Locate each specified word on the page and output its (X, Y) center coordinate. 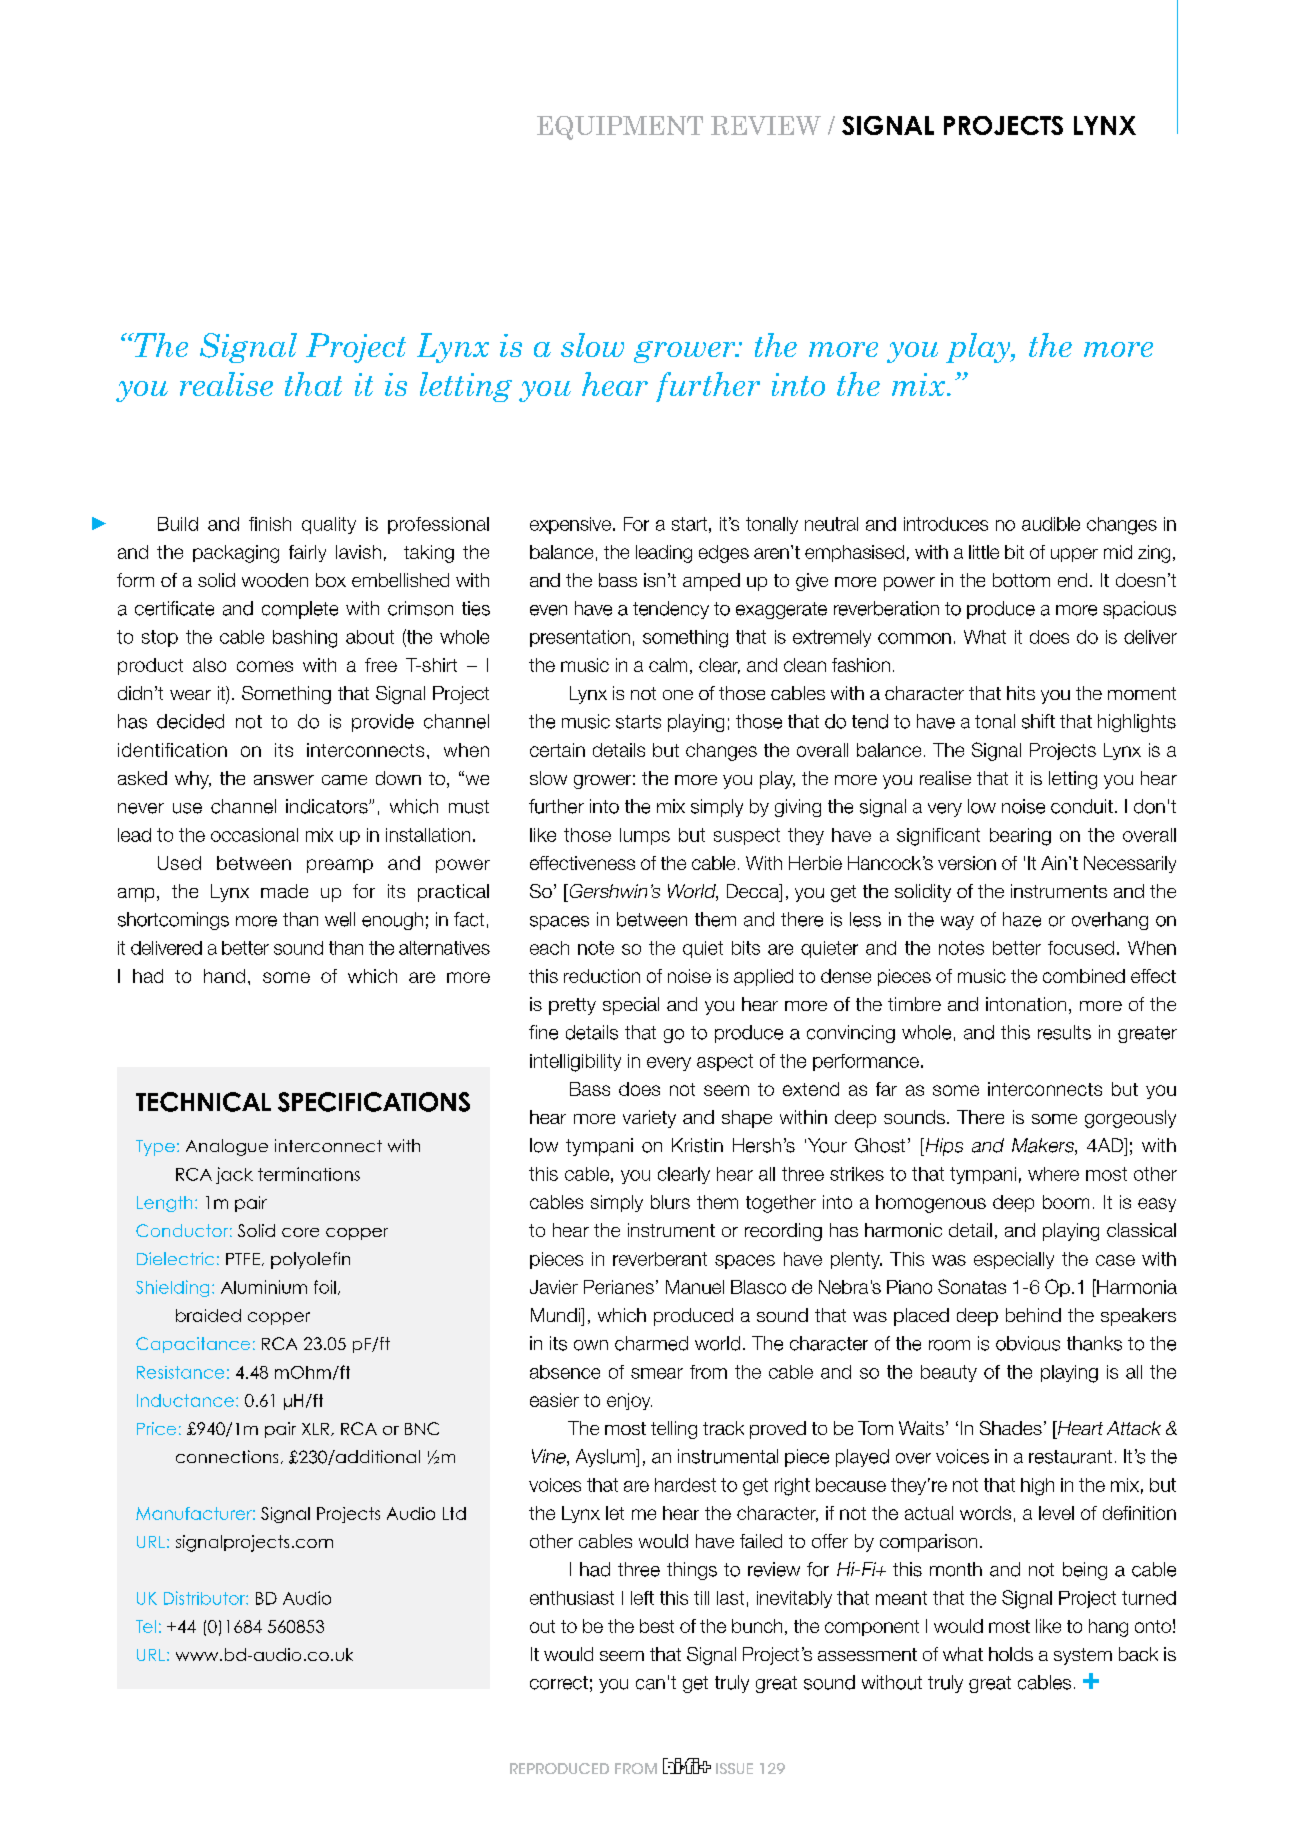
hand (224, 976)
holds (1011, 1654)
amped (711, 582)
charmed (651, 1343)
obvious (1028, 1343)
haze (1022, 919)
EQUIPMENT (620, 128)
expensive (570, 525)
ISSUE (734, 1768)
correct (559, 1683)
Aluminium (264, 1287)
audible (1051, 524)
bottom (1021, 580)
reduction (602, 976)
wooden (275, 580)
